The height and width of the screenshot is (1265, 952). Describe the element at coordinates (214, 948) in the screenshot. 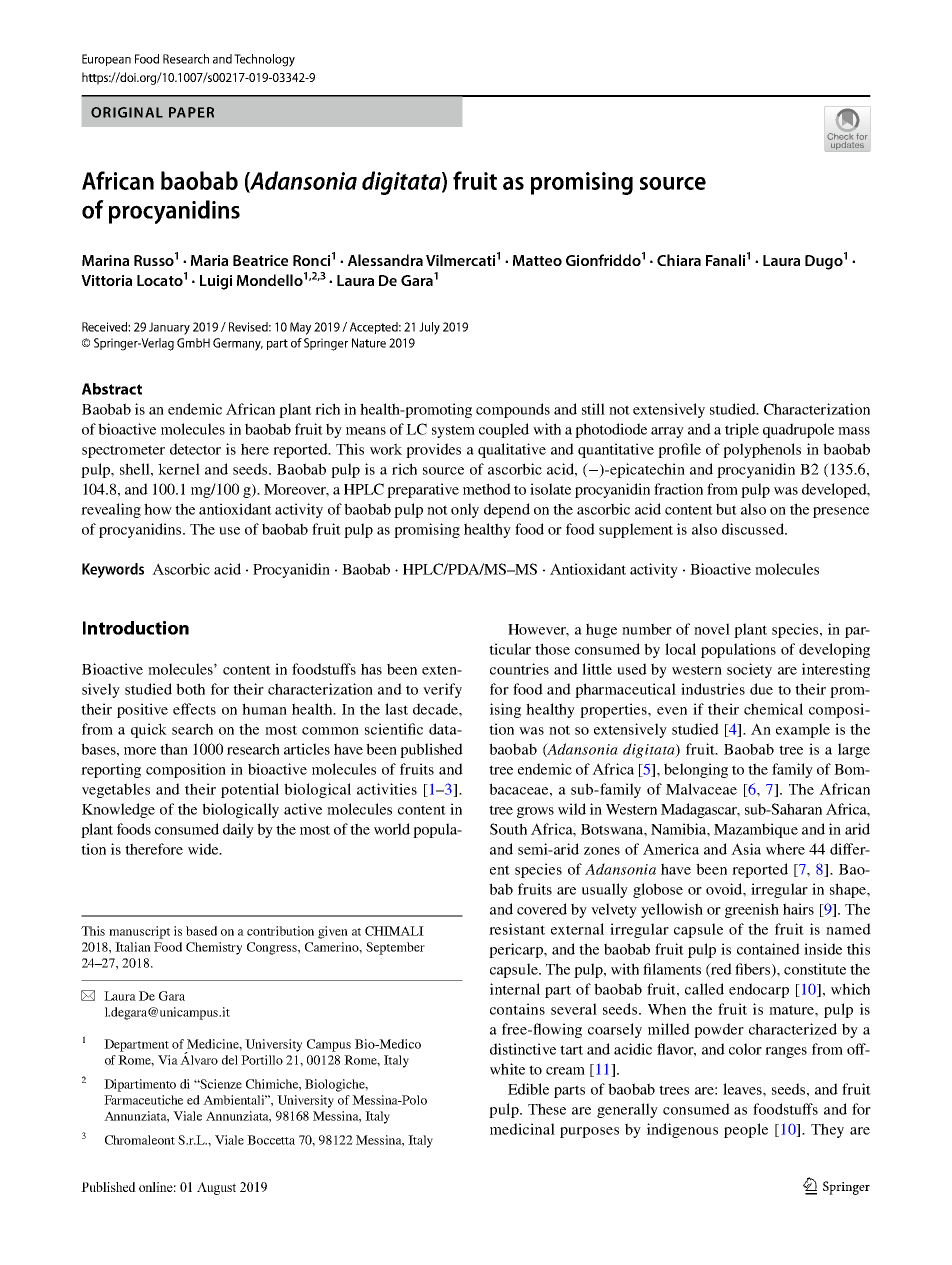

I see `Chemistry` at that location.
